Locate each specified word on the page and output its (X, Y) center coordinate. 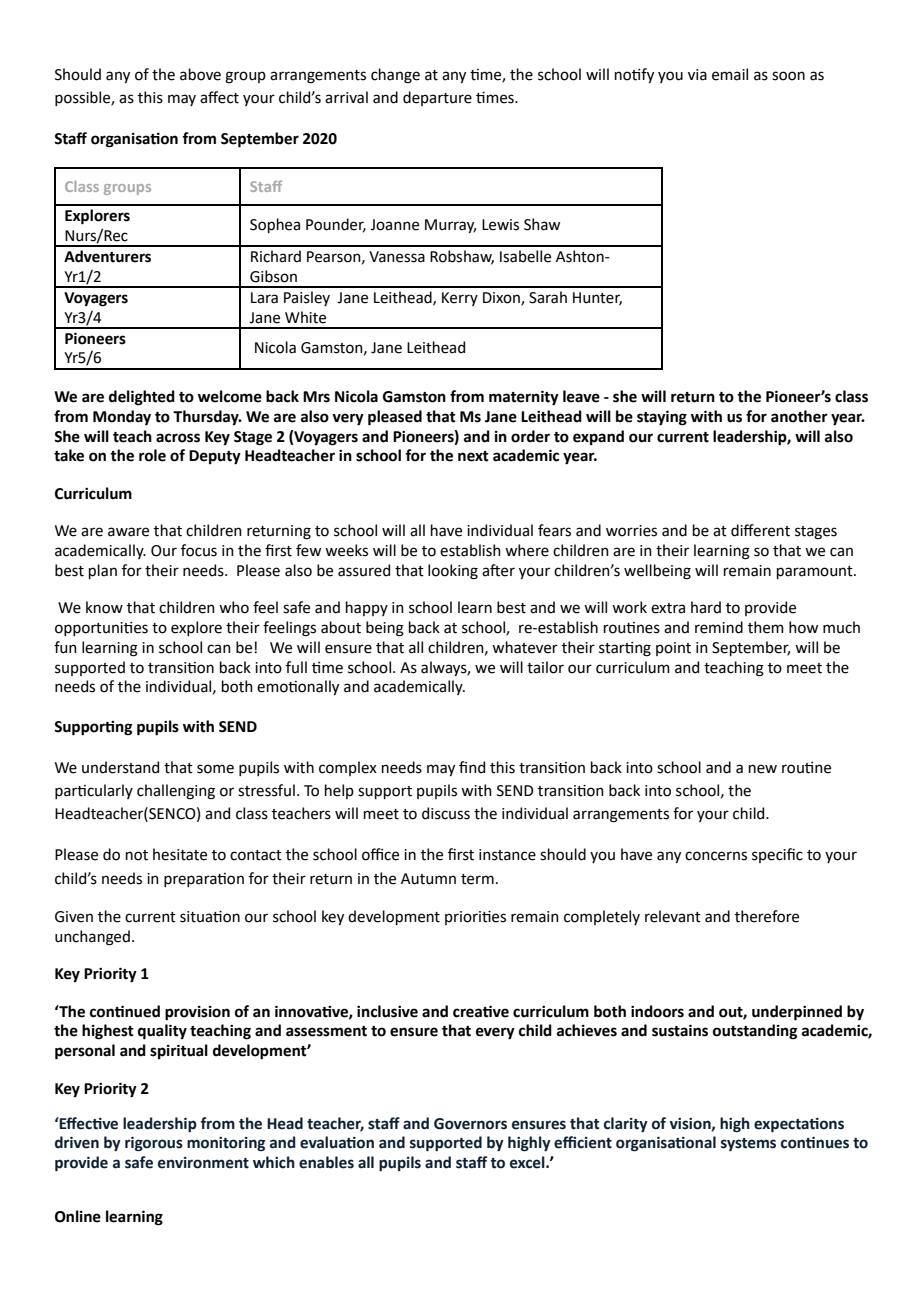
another (799, 416)
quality (162, 1032)
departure (437, 98)
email (730, 74)
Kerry (460, 299)
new (763, 769)
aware (128, 532)
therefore (767, 916)
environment (203, 1163)
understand (120, 767)
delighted (142, 398)
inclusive (387, 1011)
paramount (816, 572)
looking (453, 572)
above (200, 74)
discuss (446, 813)
